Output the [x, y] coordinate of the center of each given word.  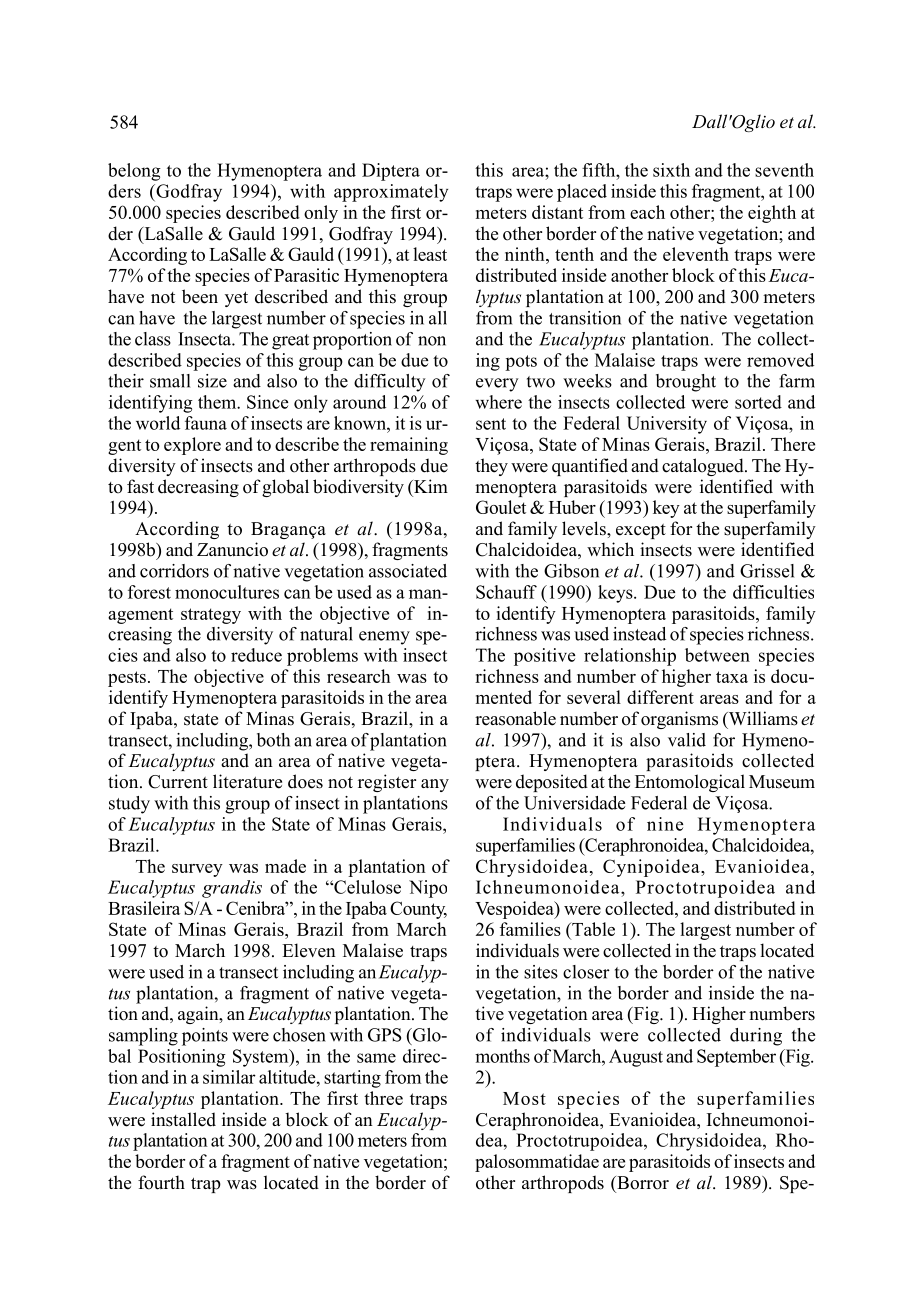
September [736, 1058]
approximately [391, 193]
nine [665, 824]
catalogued [704, 467]
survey [197, 870]
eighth [772, 214]
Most [524, 1098]
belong [134, 172]
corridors [174, 571]
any [435, 785]
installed [183, 1119]
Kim [430, 486]
